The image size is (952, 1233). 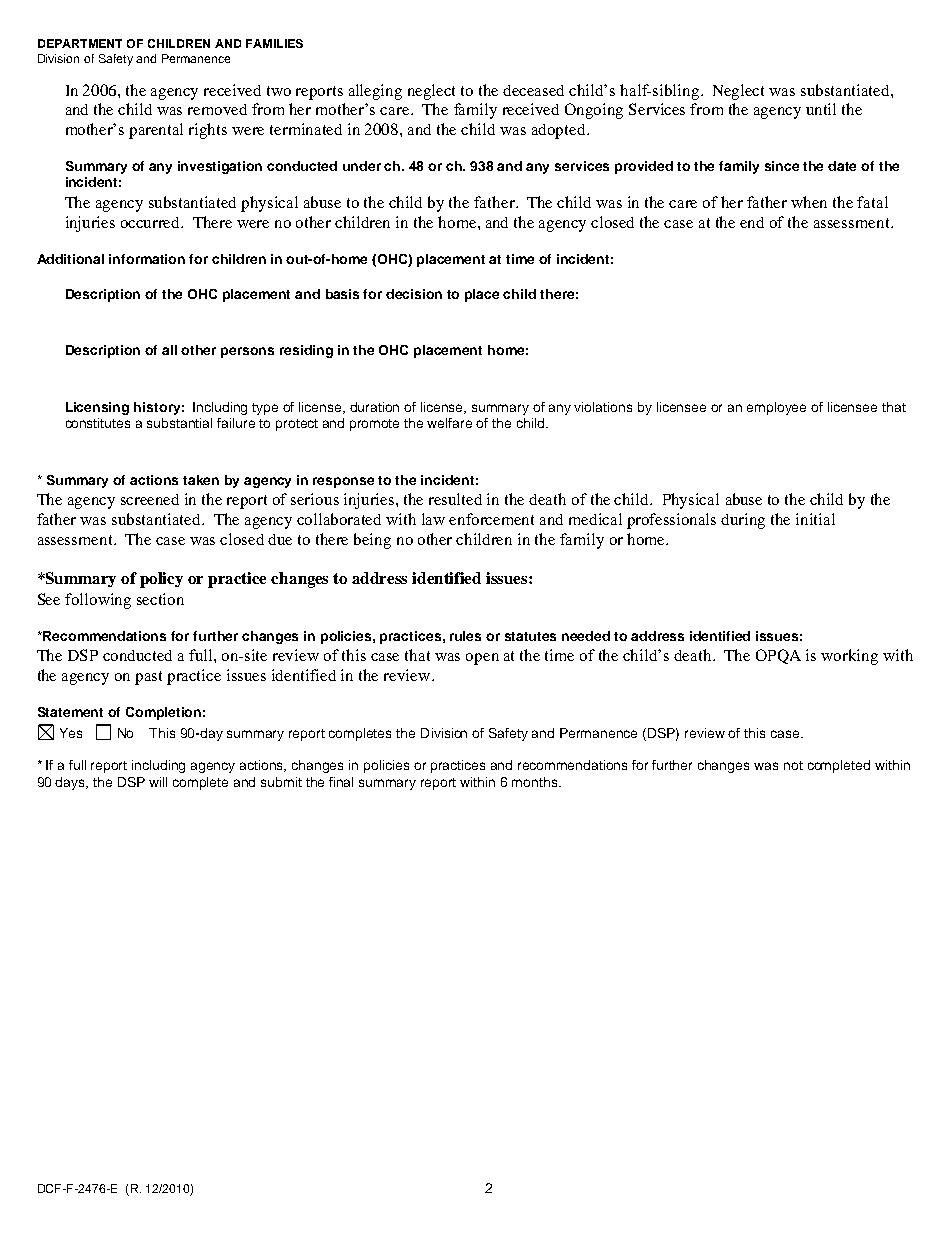 What do you see at coordinates (80, 43) in the image?
I see `DEPARTMENT` at bounding box center [80, 43].
